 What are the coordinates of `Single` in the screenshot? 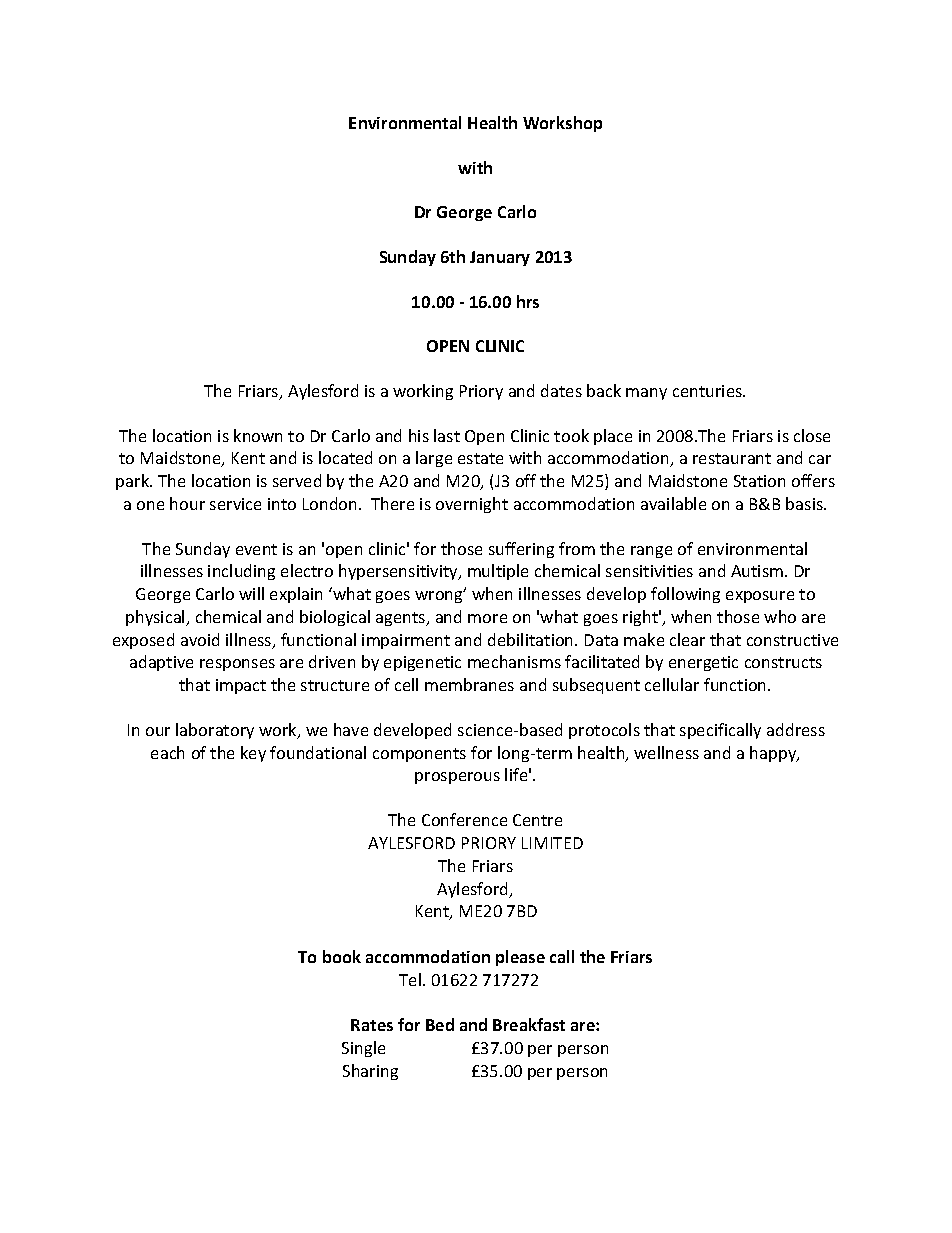 It's located at (363, 1049).
